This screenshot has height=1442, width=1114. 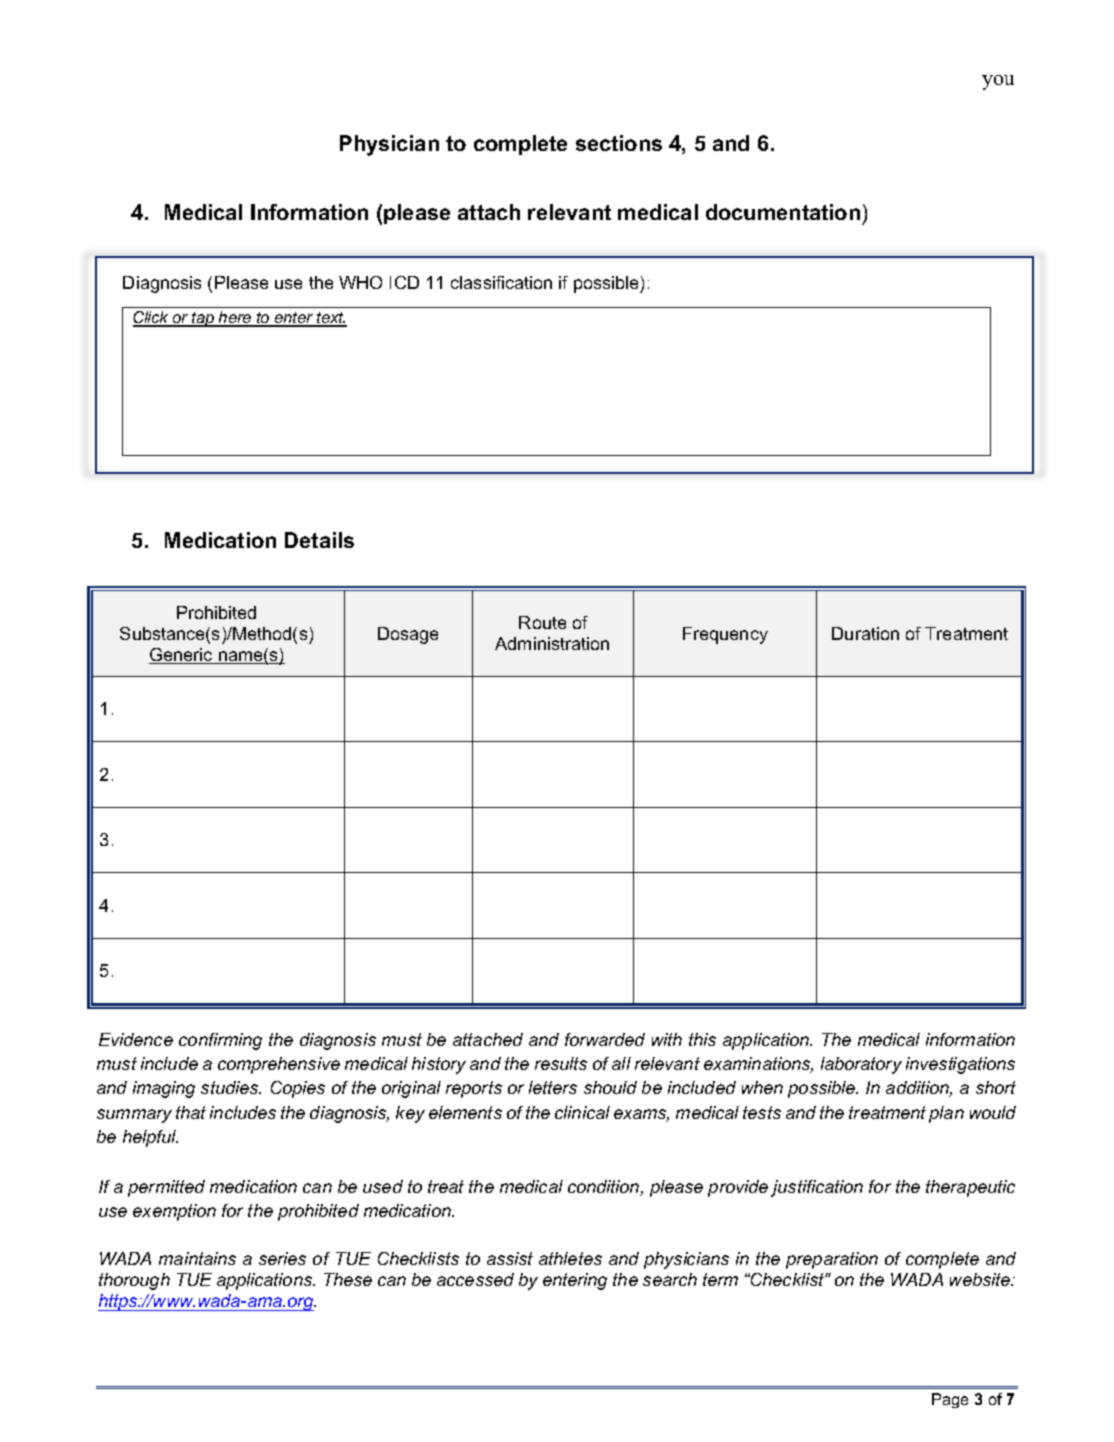 I want to click on Page, so click(x=950, y=1400).
